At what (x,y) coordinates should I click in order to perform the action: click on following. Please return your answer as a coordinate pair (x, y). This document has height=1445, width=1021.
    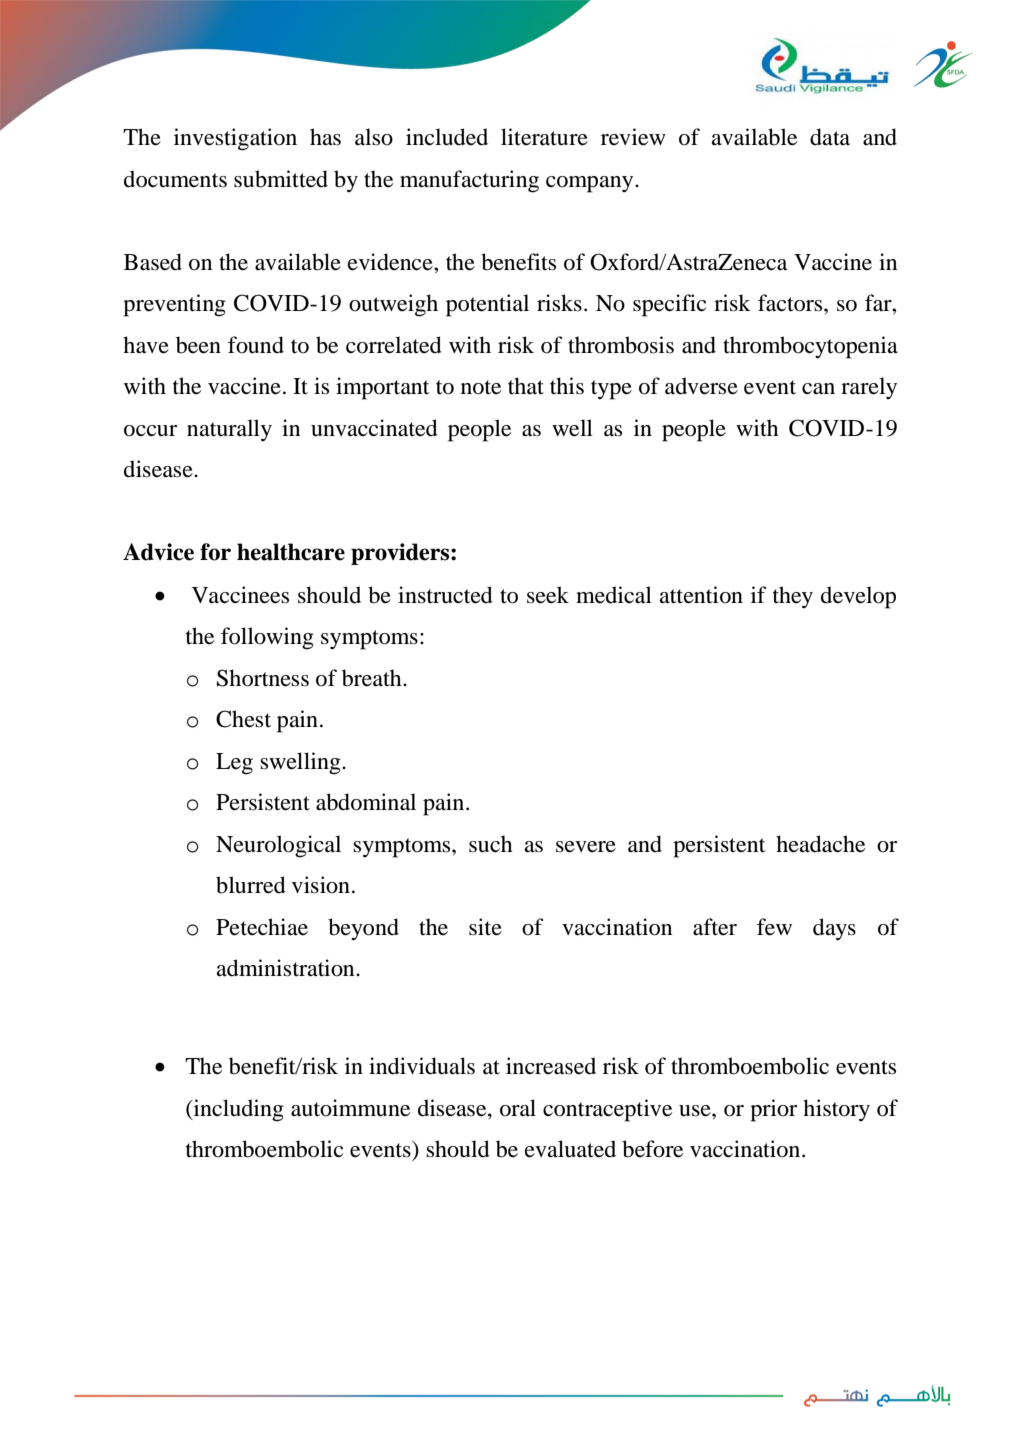
    Looking at the image, I should click on (267, 638).
